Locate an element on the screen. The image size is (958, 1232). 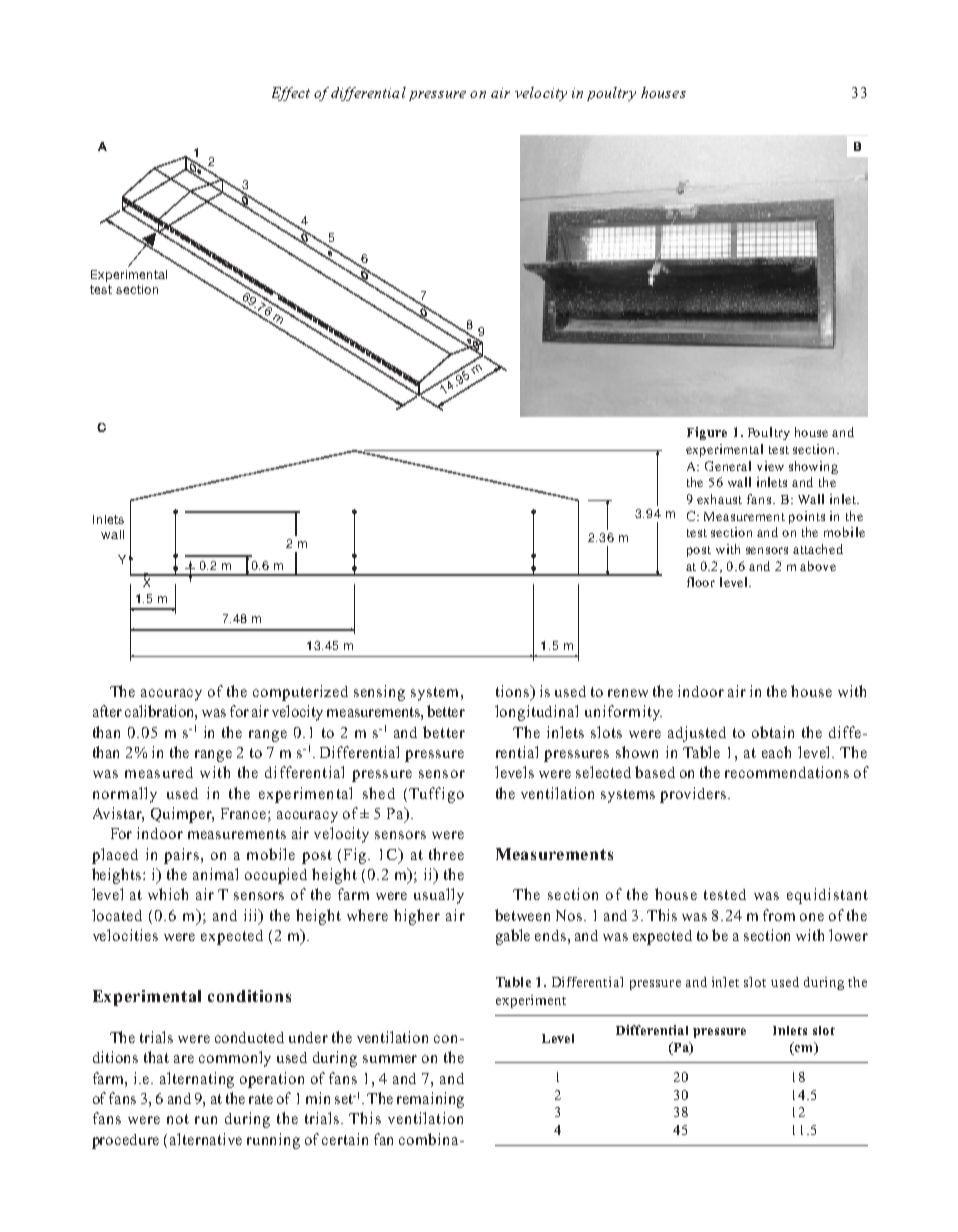
Effect is located at coordinates (291, 94).
